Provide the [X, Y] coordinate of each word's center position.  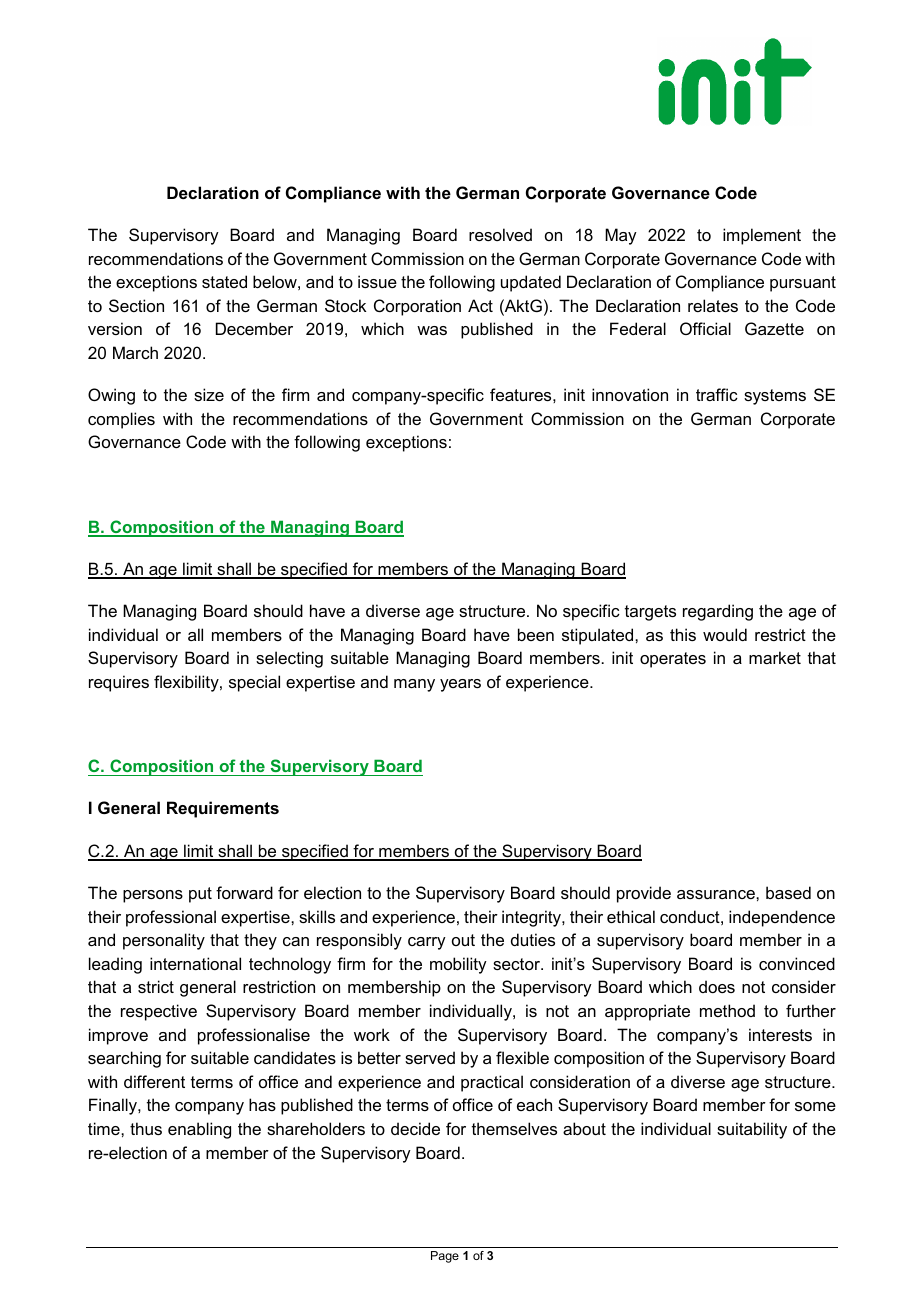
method [727, 1010]
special [254, 683]
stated [224, 281]
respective [159, 1012]
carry [427, 943]
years [460, 685]
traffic [717, 394]
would [725, 634]
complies [121, 420]
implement [762, 236]
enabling [199, 1130]
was [432, 330]
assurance [717, 894]
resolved [500, 234]
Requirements [223, 809]
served [430, 1057]
